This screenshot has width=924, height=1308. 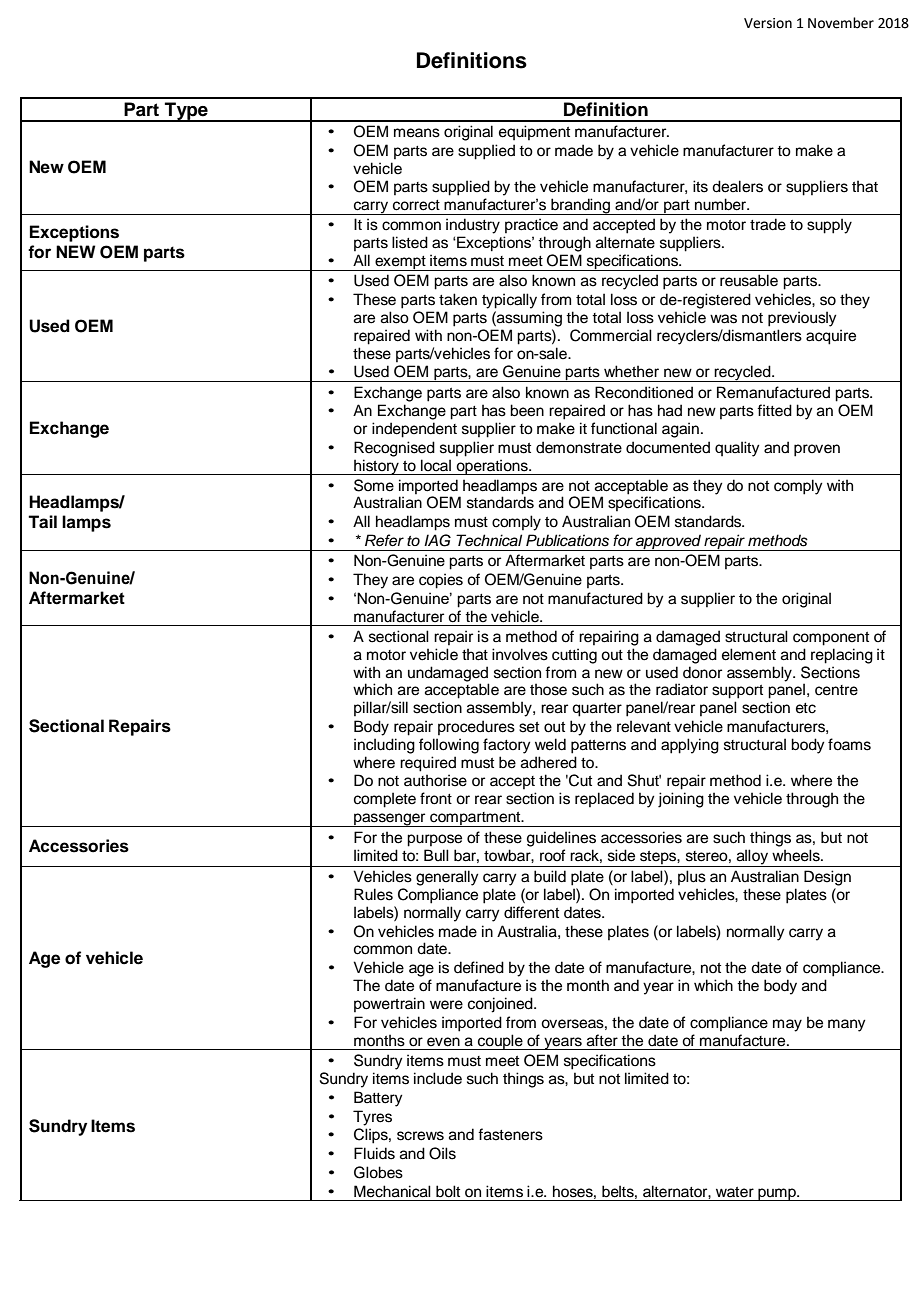 What do you see at coordinates (681, 800) in the screenshot?
I see `joining` at bounding box center [681, 800].
